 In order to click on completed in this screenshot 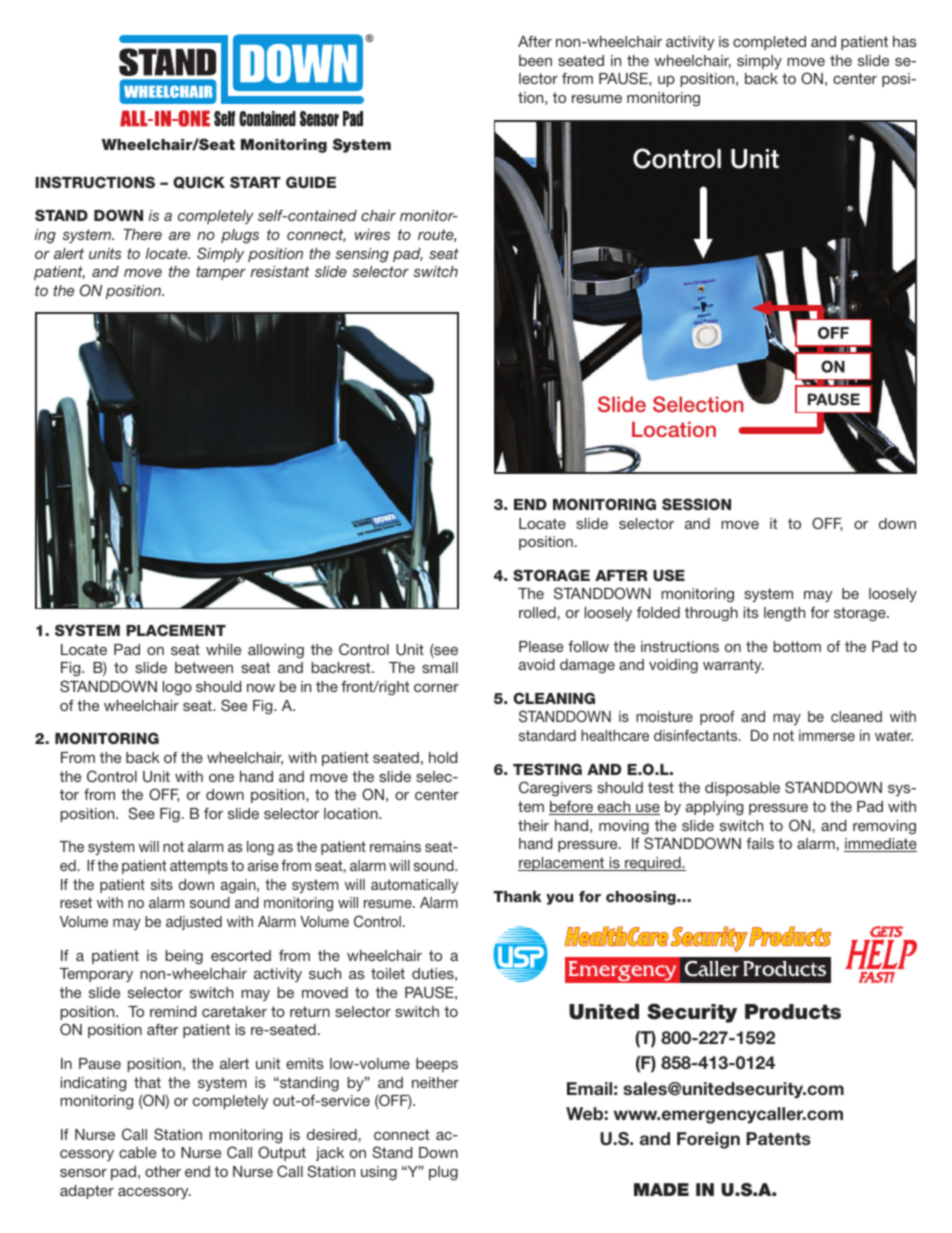, I will do `click(769, 43)`.
